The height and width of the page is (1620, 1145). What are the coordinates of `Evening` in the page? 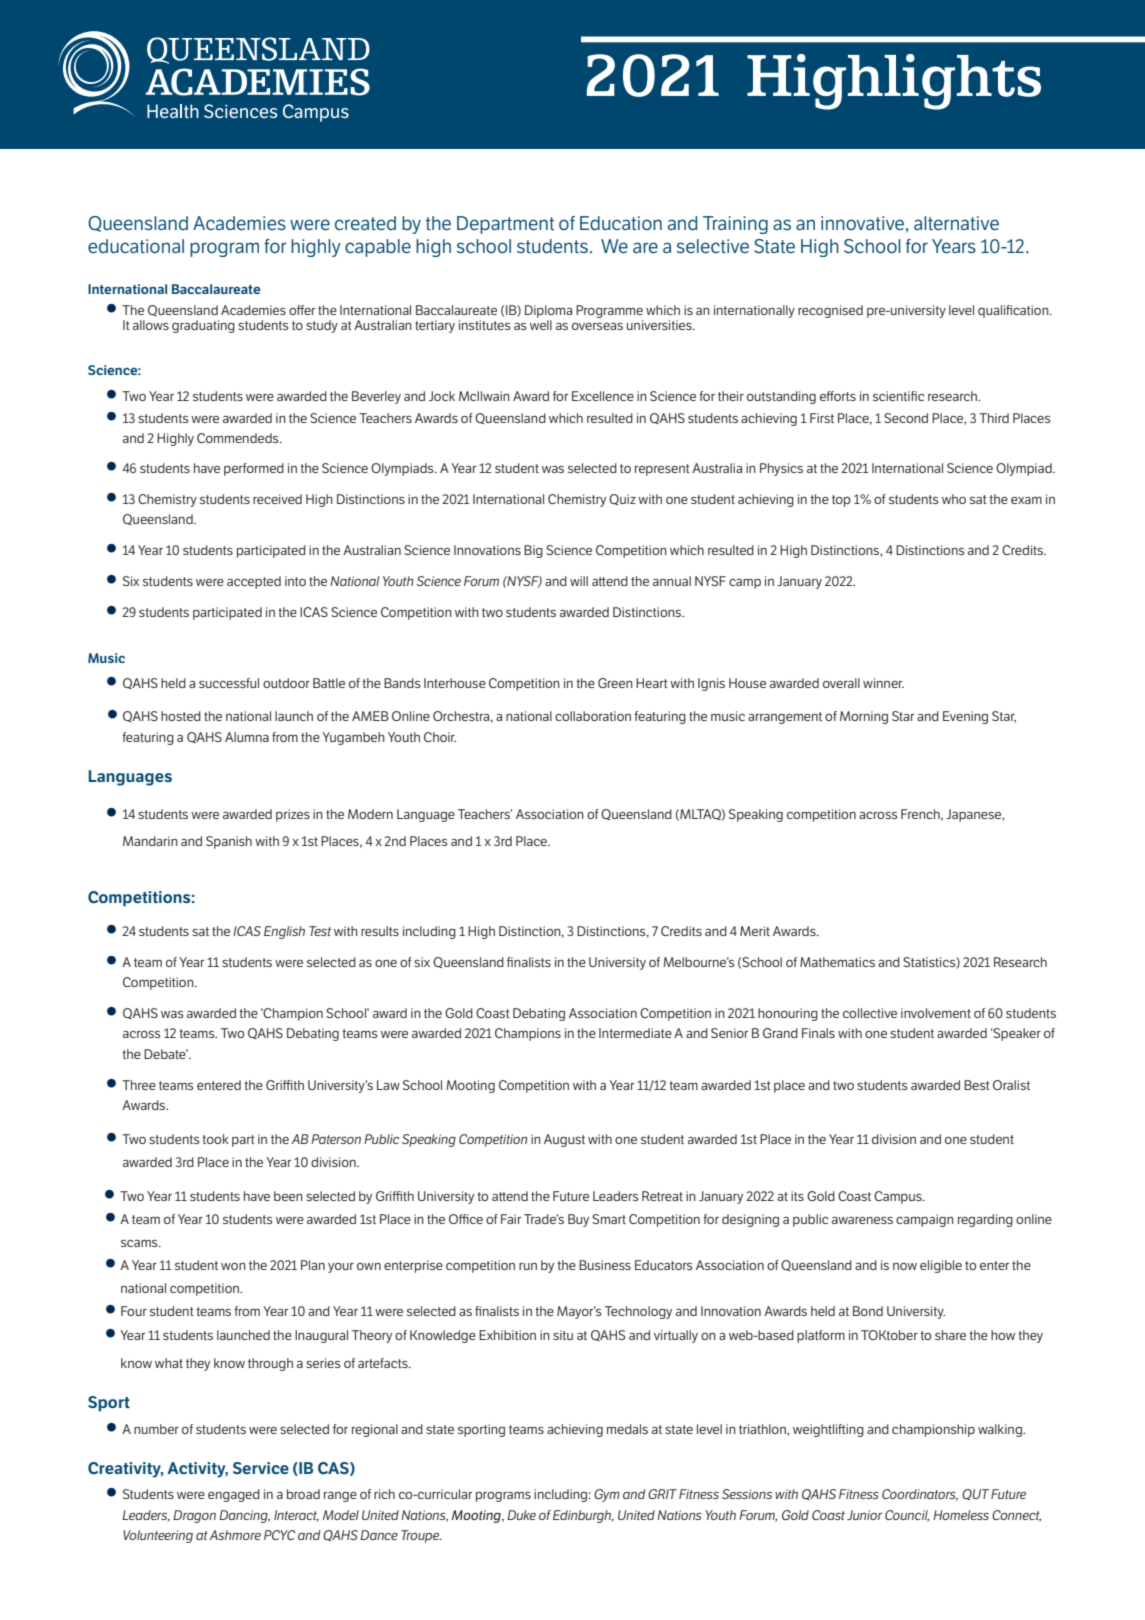 It's located at (965, 717).
